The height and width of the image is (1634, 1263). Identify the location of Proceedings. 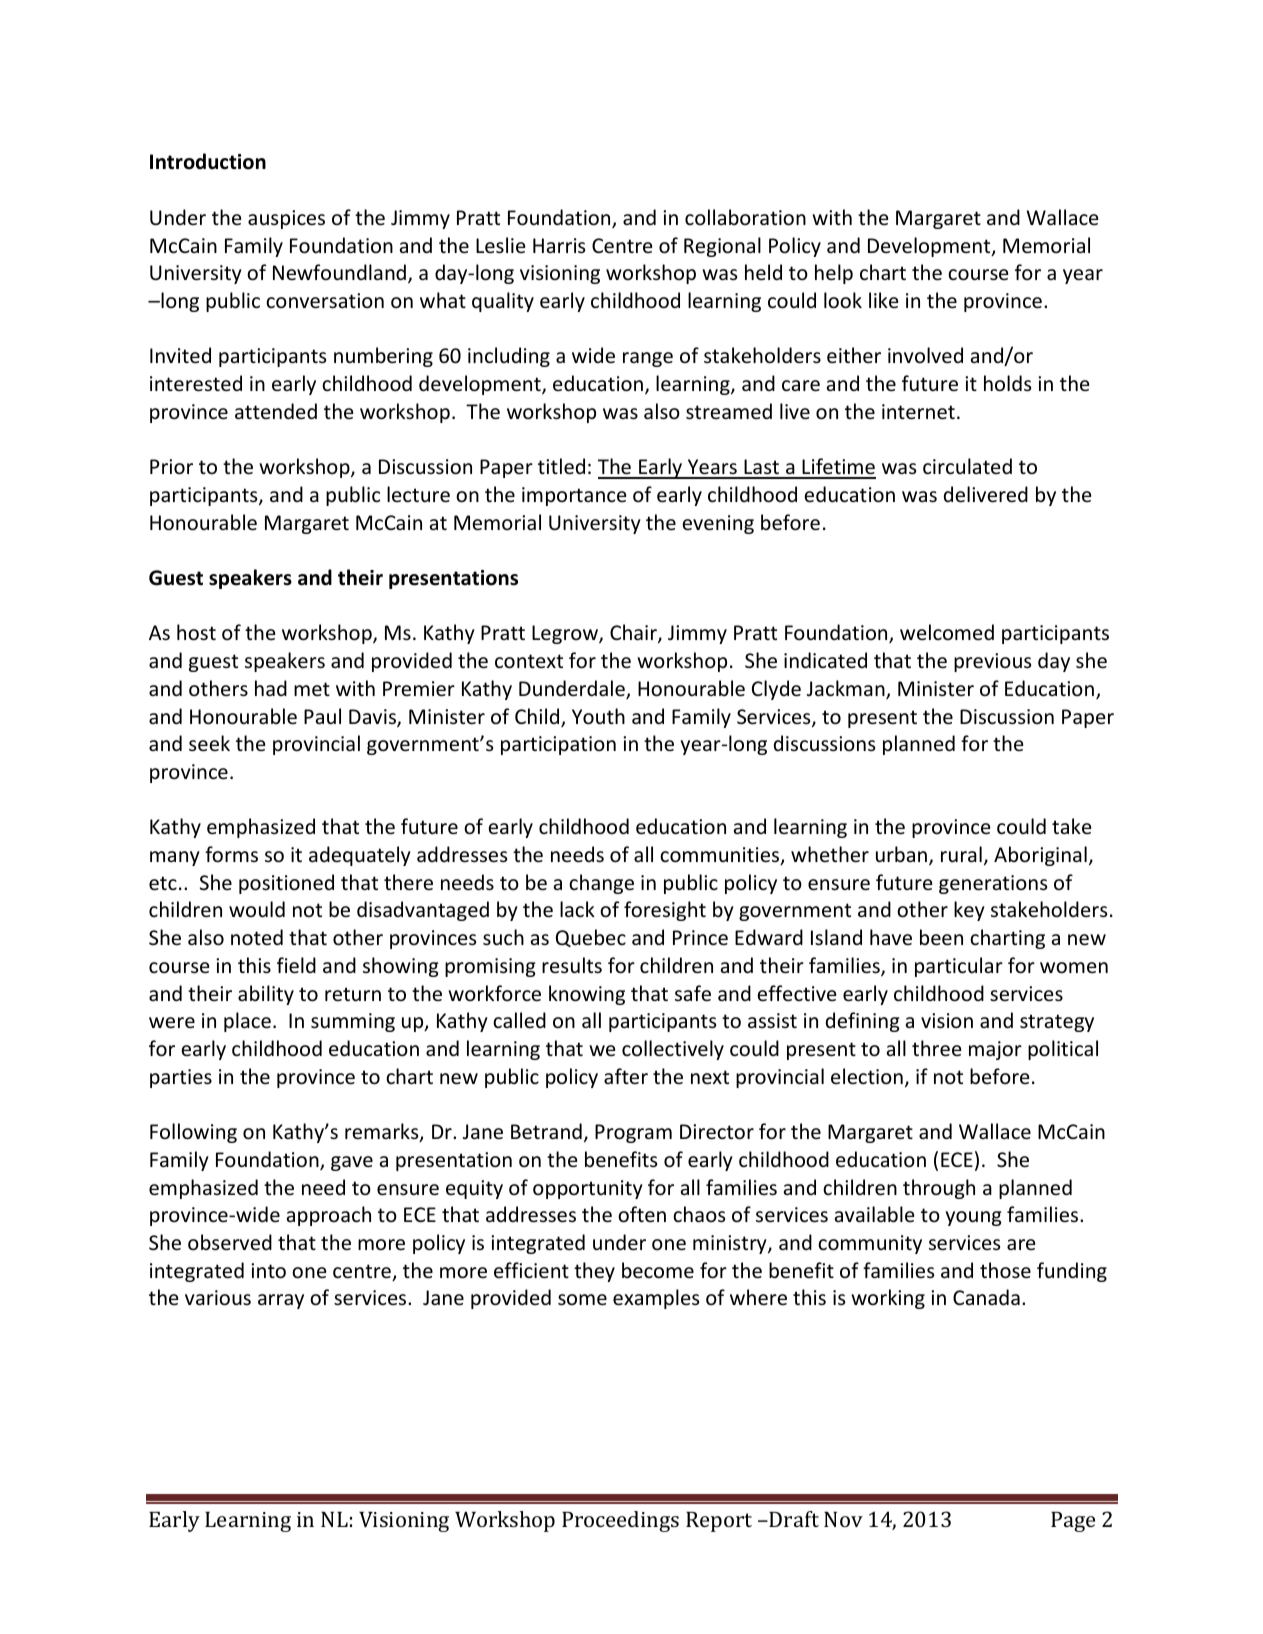
(620, 1521).
